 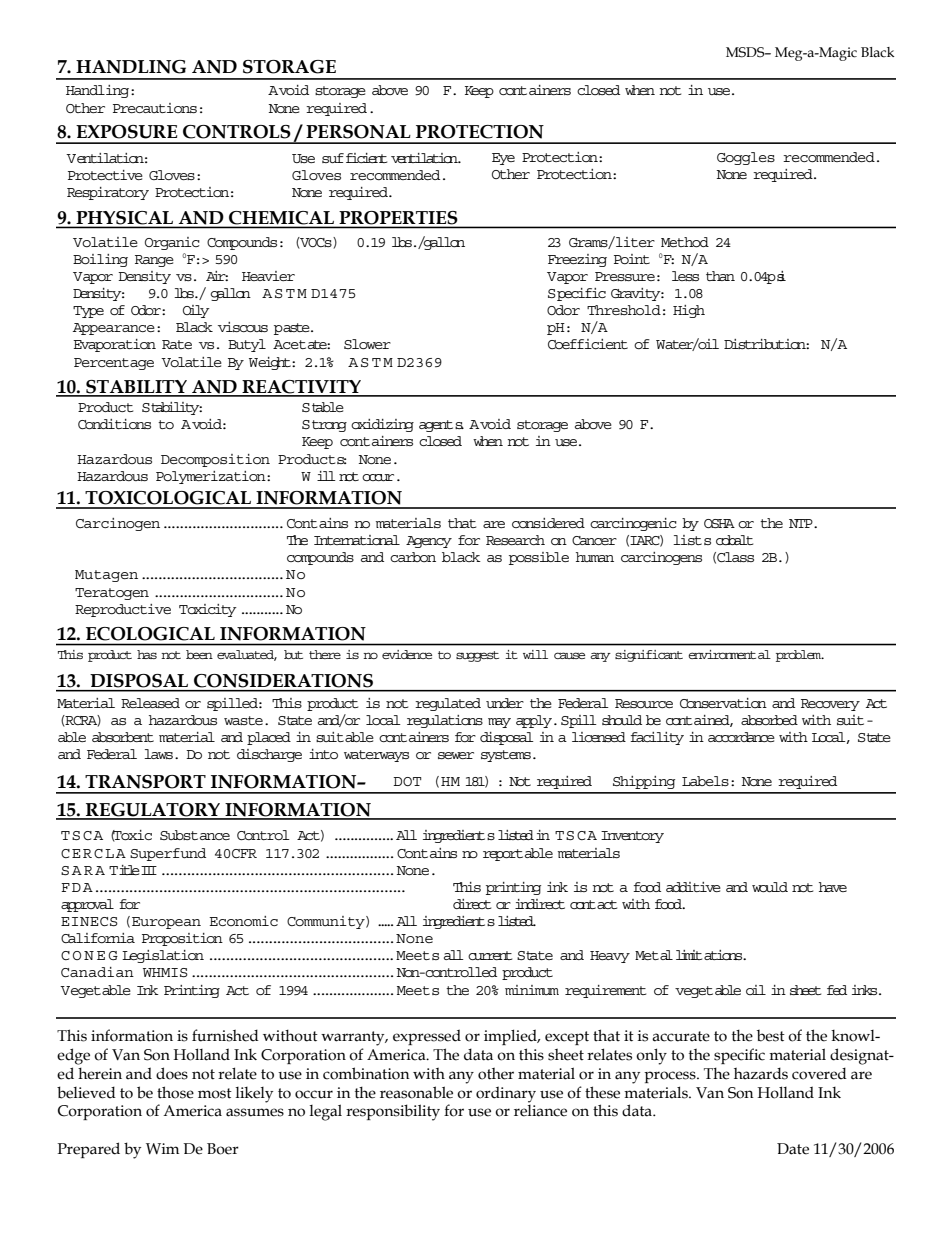 I want to click on environmental, so click(x=729, y=654).
